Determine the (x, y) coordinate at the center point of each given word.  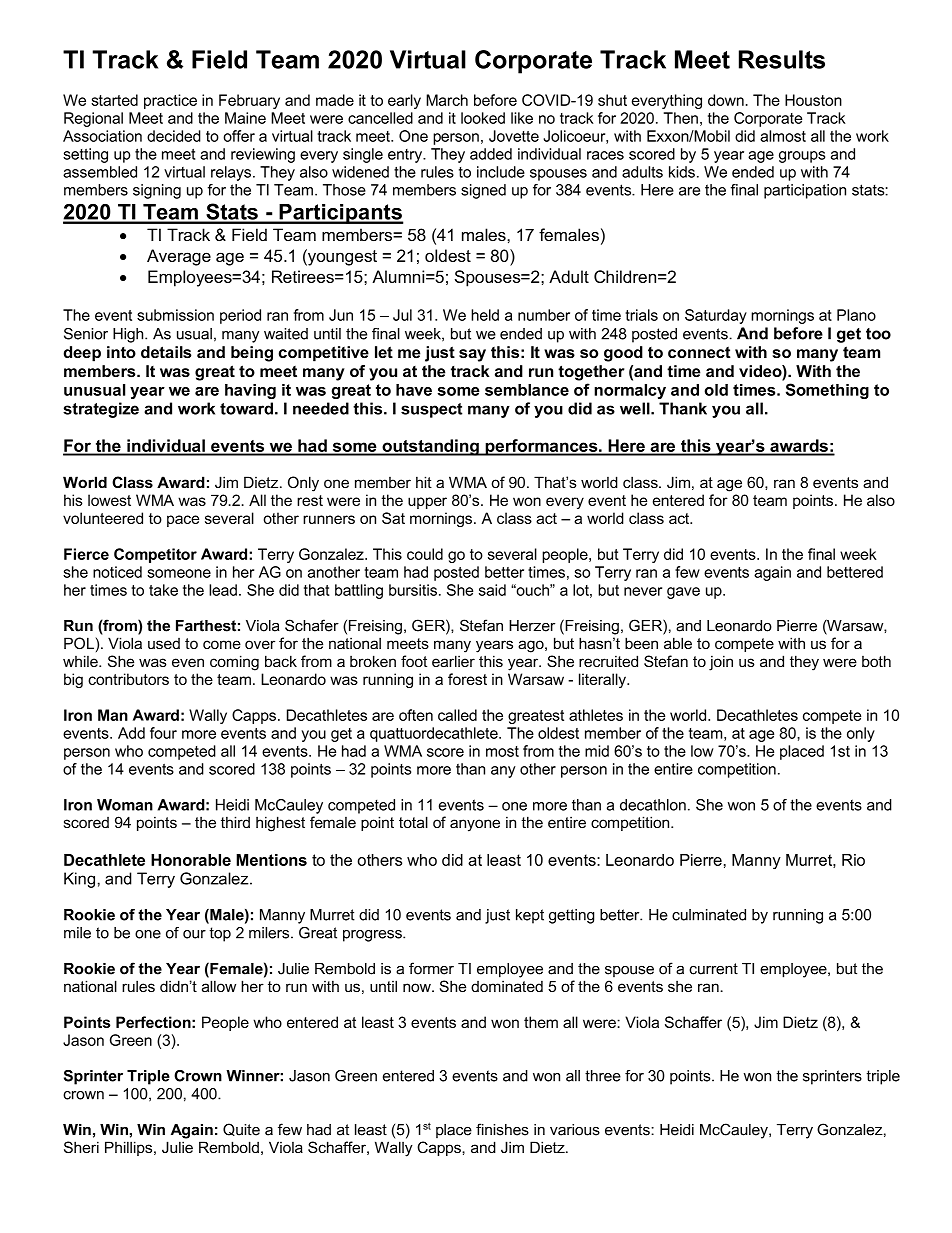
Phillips (130, 1148)
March (447, 100)
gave (683, 593)
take (163, 590)
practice (170, 101)
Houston (813, 100)
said (492, 590)
